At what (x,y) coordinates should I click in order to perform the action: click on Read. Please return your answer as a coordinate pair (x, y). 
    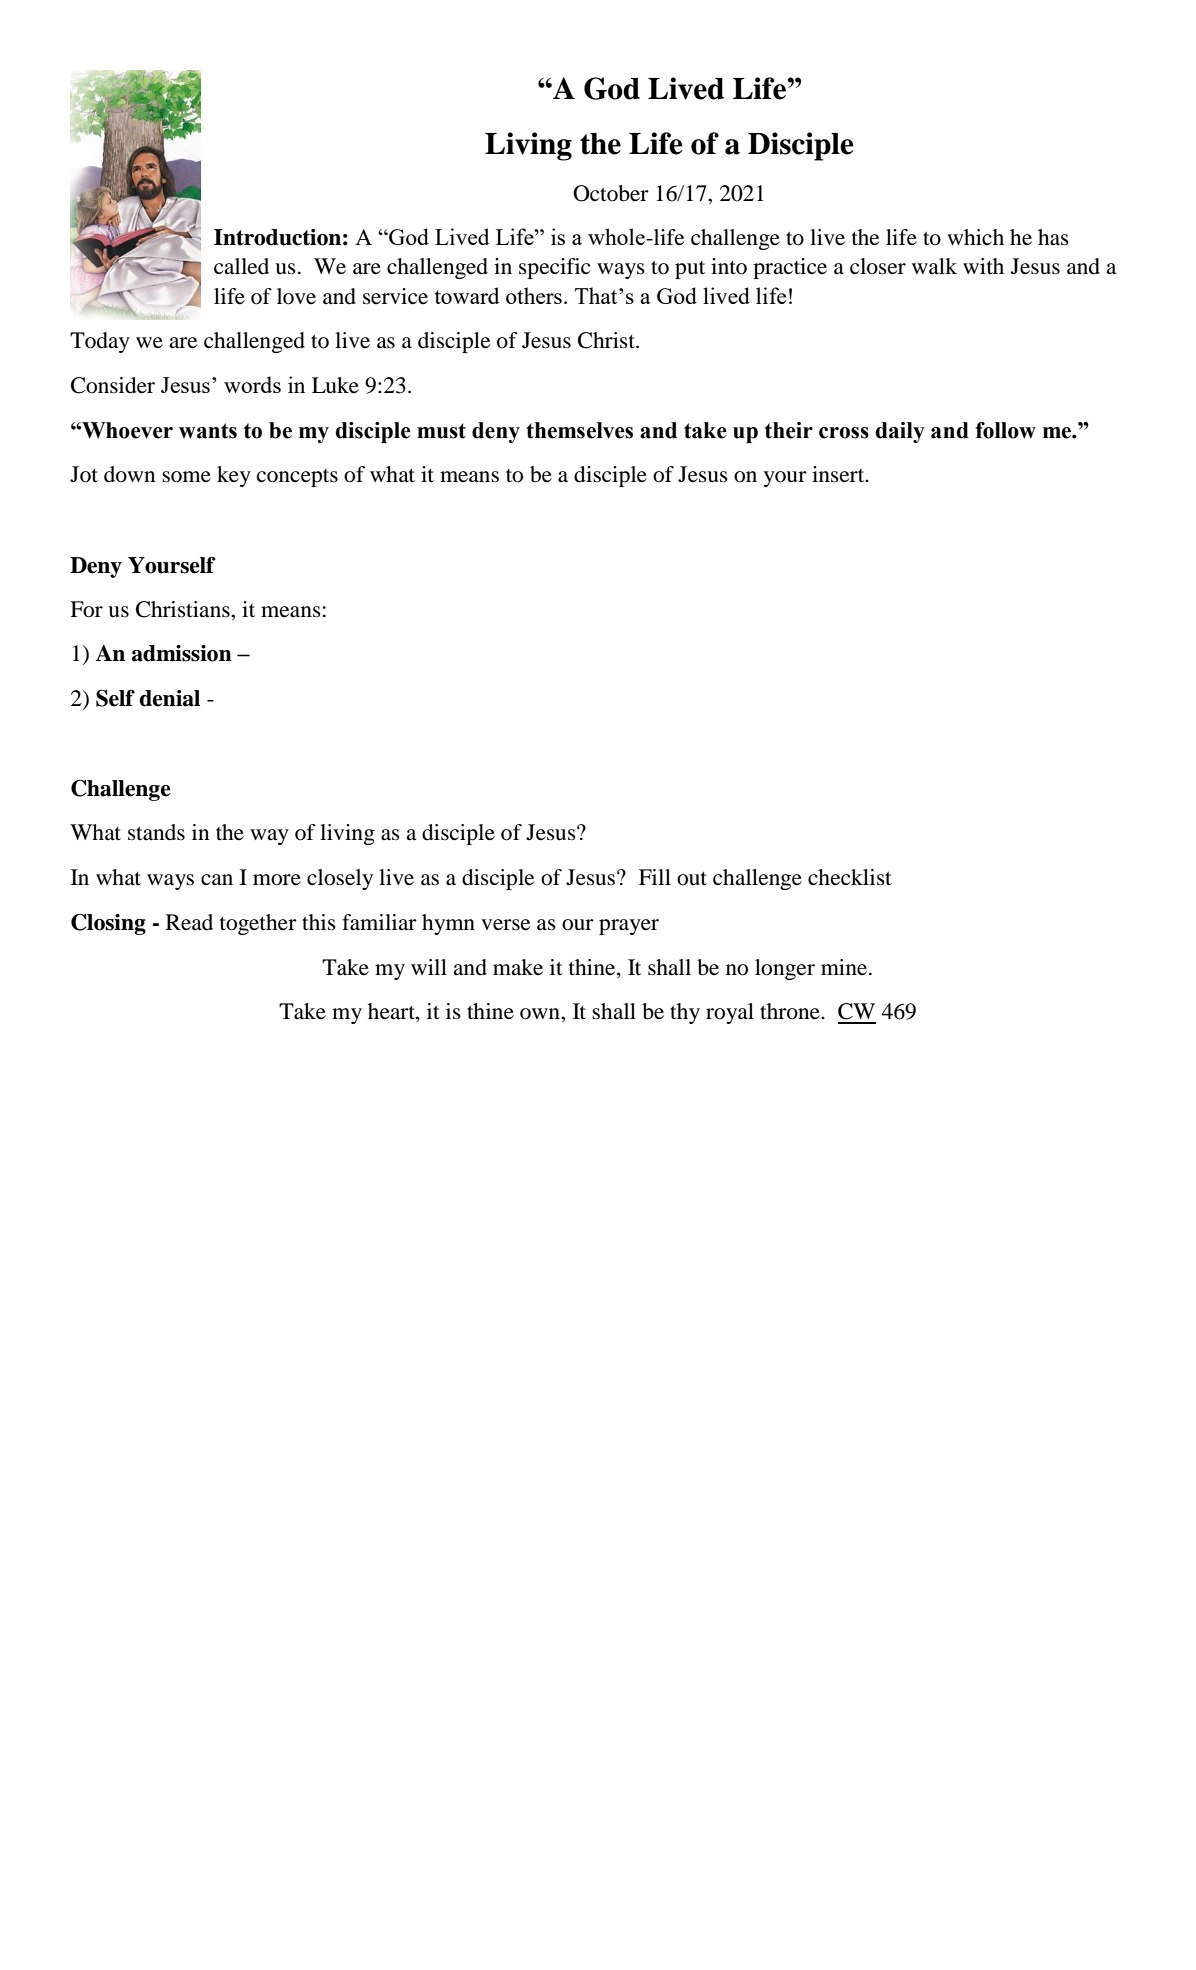
    Looking at the image, I should click on (189, 922).
